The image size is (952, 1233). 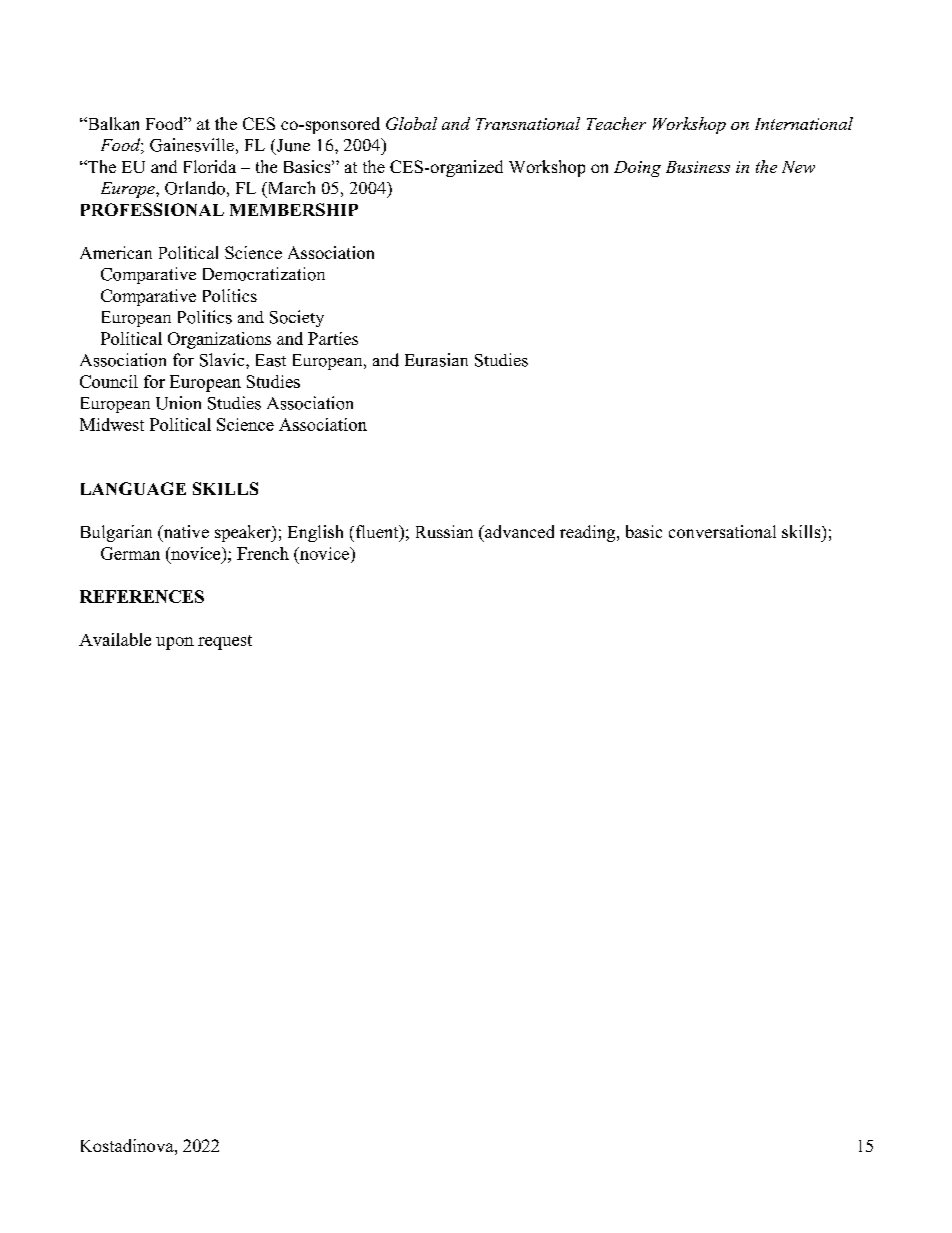 What do you see at coordinates (175, 643) in the screenshot?
I see `upon` at bounding box center [175, 643].
